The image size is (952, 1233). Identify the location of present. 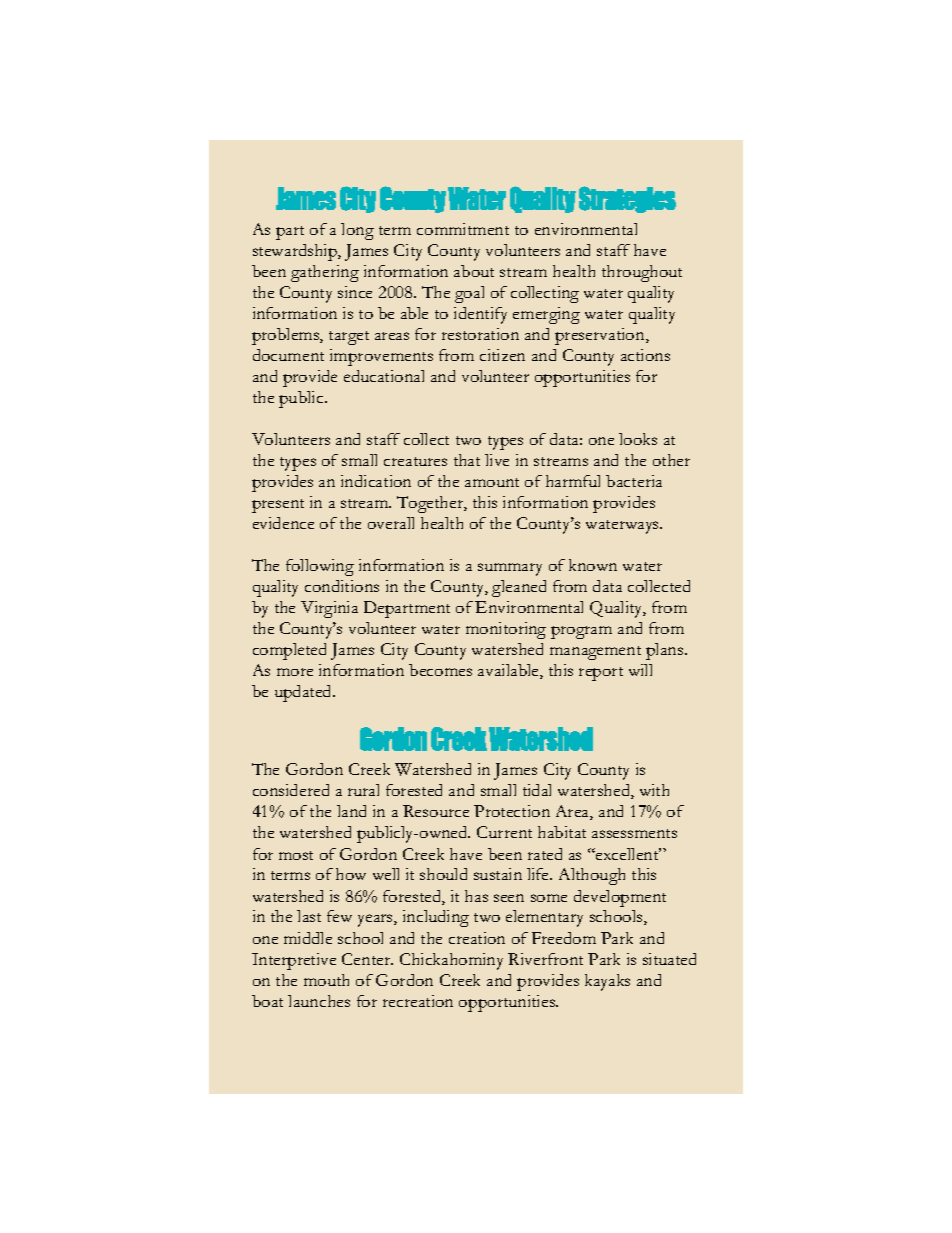
(278, 506).
